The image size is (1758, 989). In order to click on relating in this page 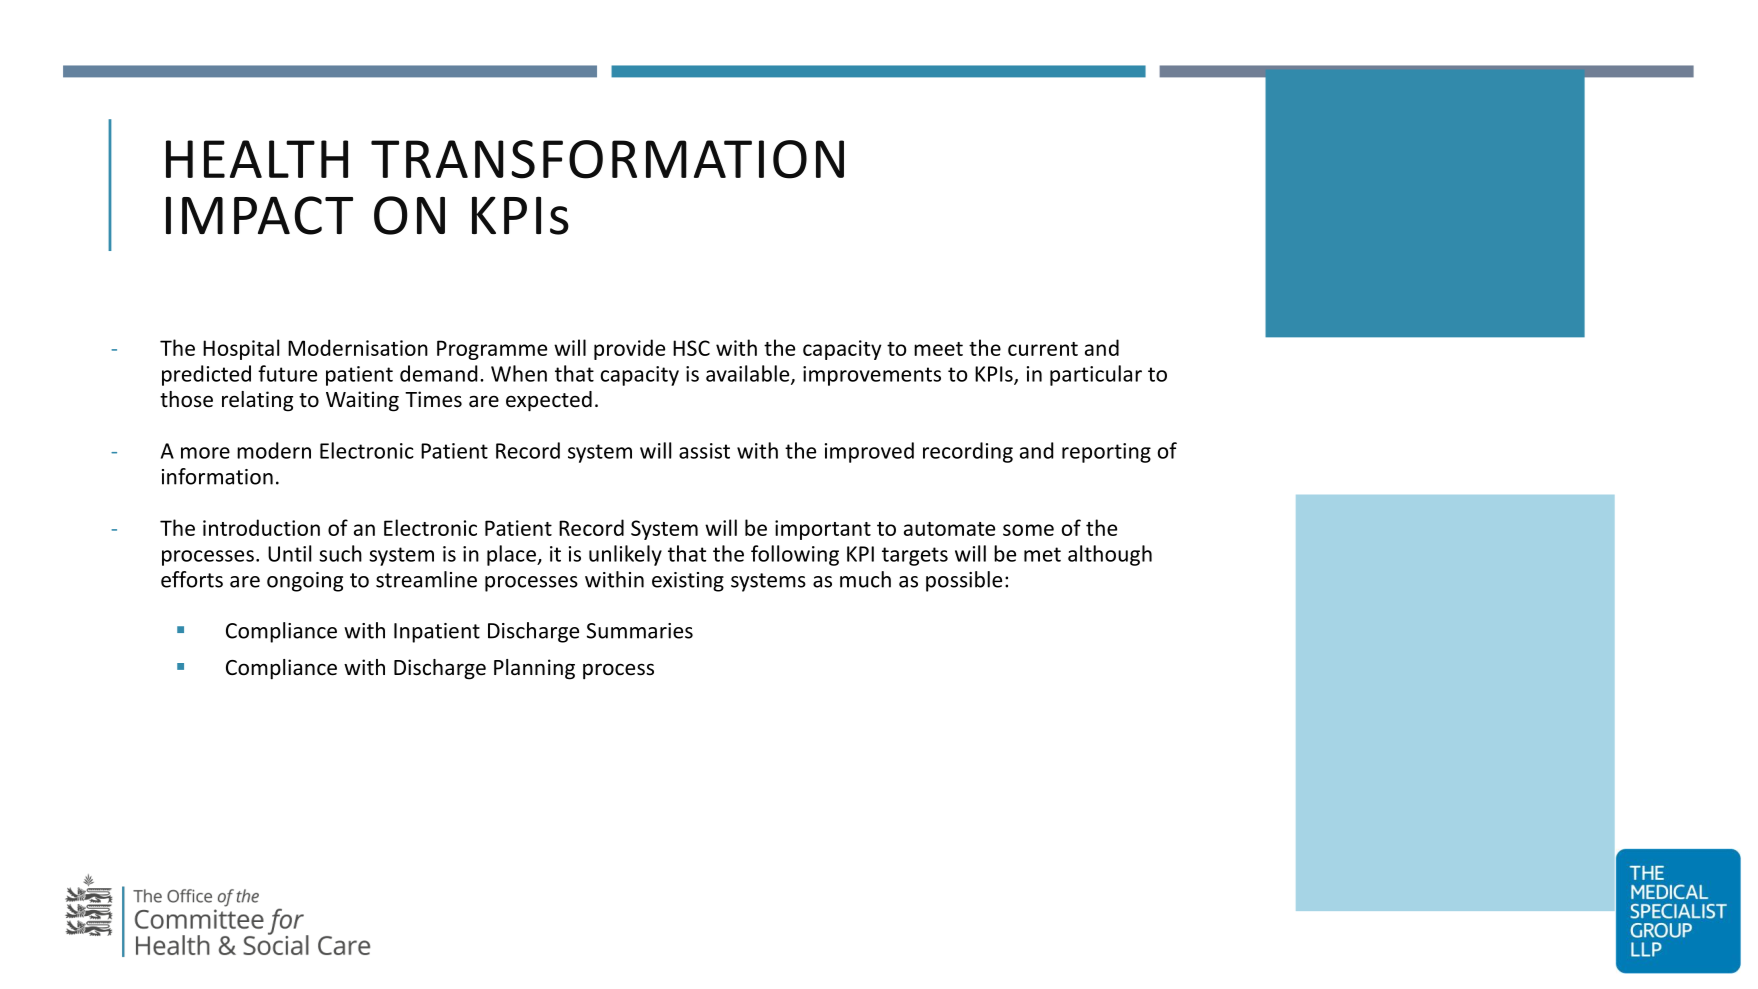, I will do `click(257, 401)`.
